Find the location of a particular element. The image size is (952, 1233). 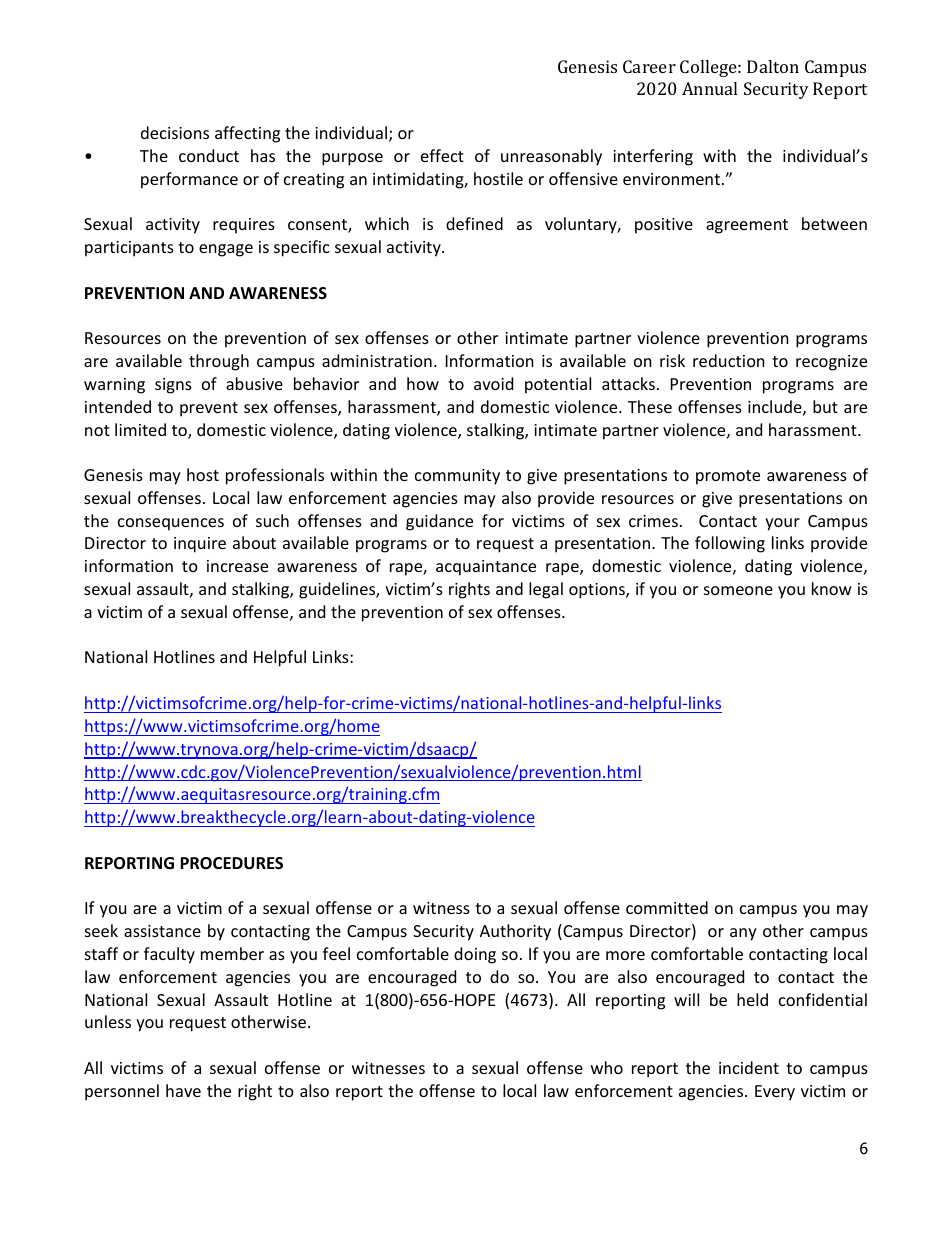

conduct is located at coordinates (209, 155).
